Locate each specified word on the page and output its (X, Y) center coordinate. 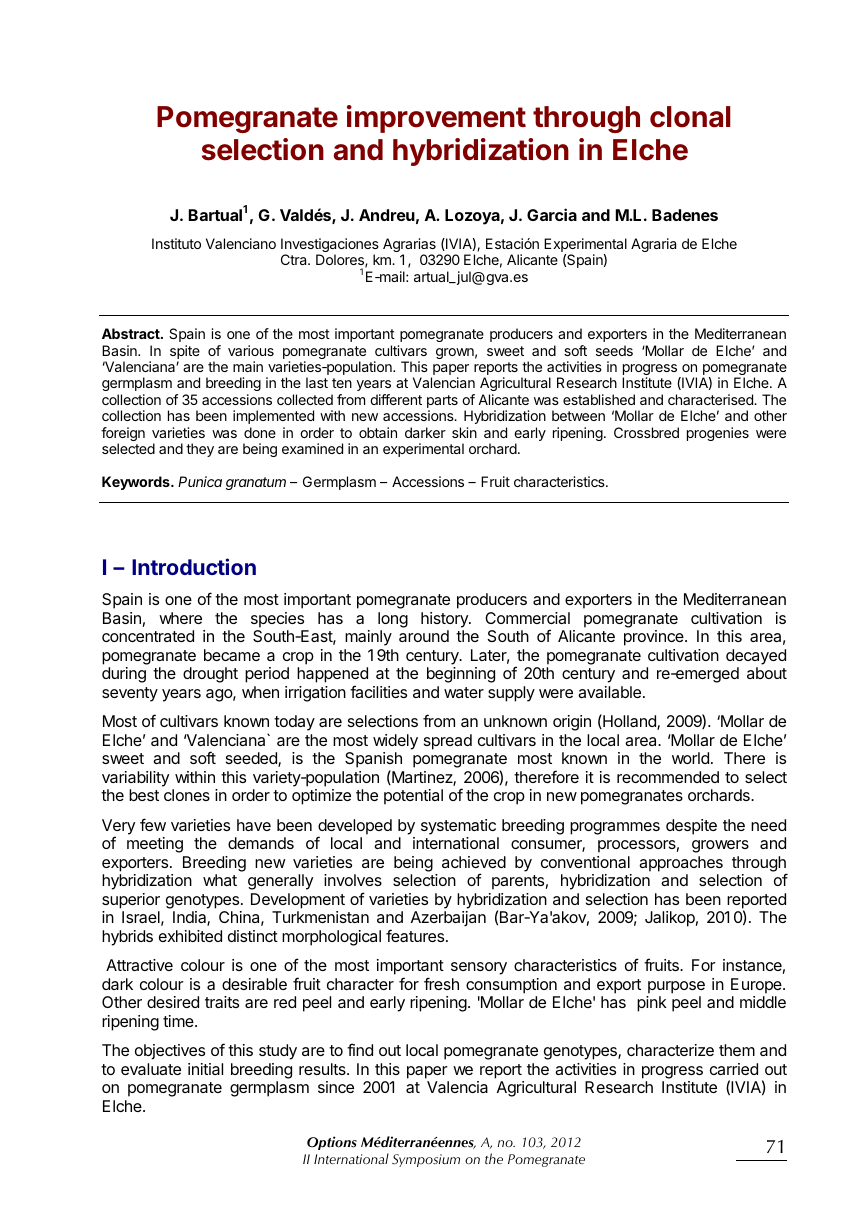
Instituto (176, 243)
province (655, 638)
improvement (436, 119)
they (200, 450)
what (220, 880)
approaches (681, 864)
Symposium (426, 1160)
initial (205, 1069)
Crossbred (646, 432)
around (424, 636)
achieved (474, 862)
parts (442, 403)
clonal (690, 117)
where (180, 618)
